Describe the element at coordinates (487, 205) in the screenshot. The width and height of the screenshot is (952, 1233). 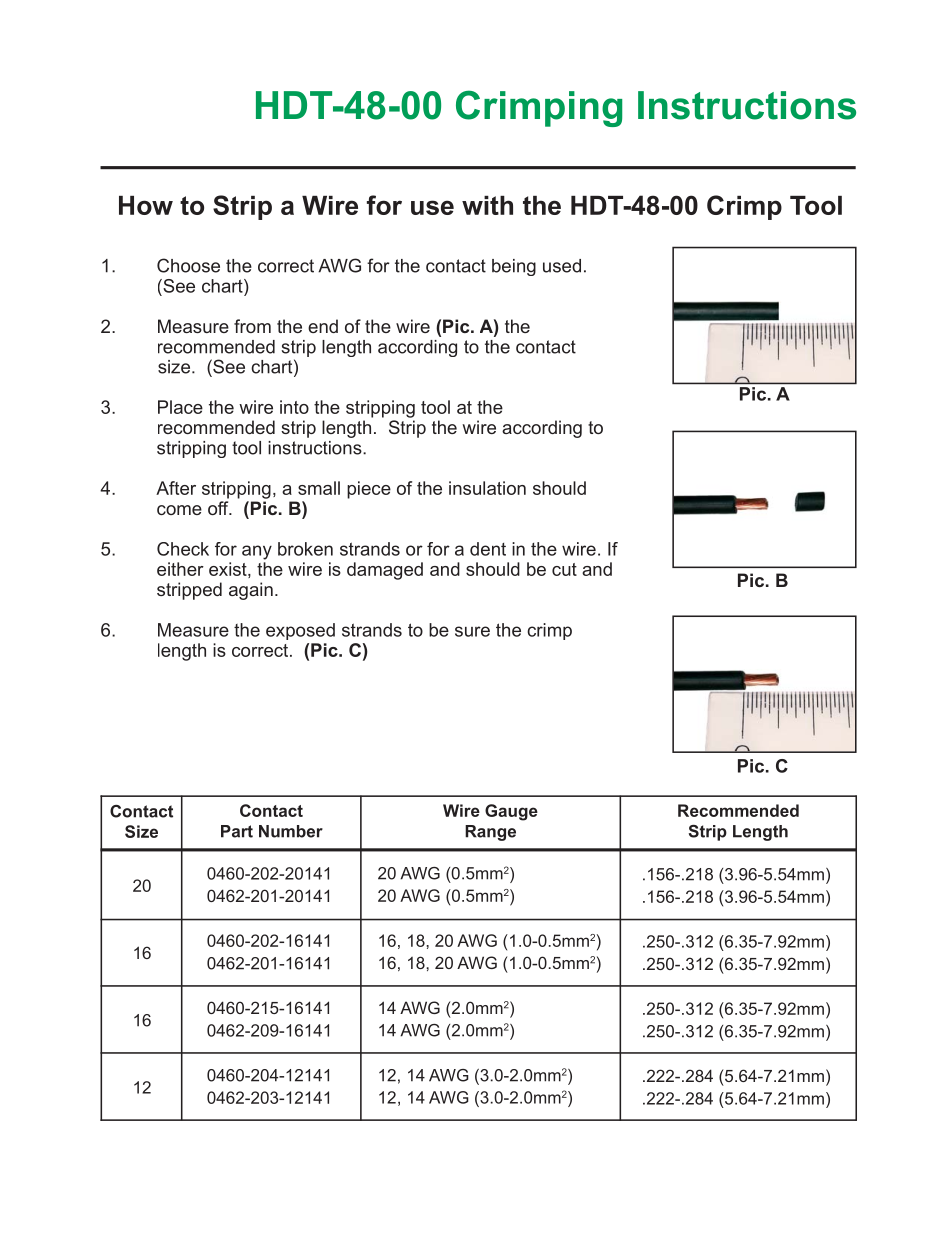
I see `with` at that location.
